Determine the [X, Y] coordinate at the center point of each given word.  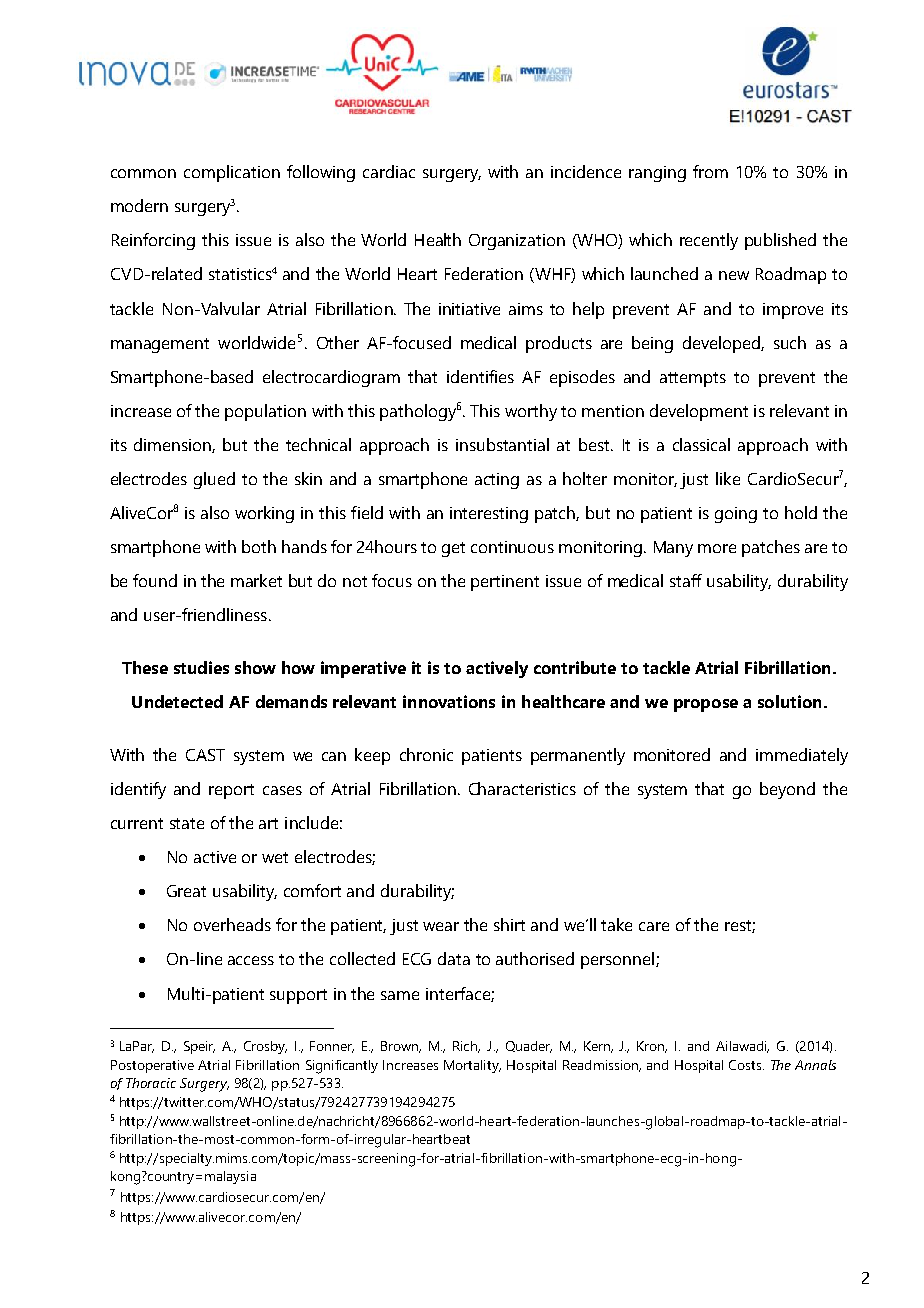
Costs [746, 1065]
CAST [205, 755]
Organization [517, 242]
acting [497, 481]
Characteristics [522, 788]
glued [214, 480]
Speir [199, 1047]
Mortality [472, 1066]
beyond [787, 790]
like [728, 478]
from [710, 171]
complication [232, 173]
